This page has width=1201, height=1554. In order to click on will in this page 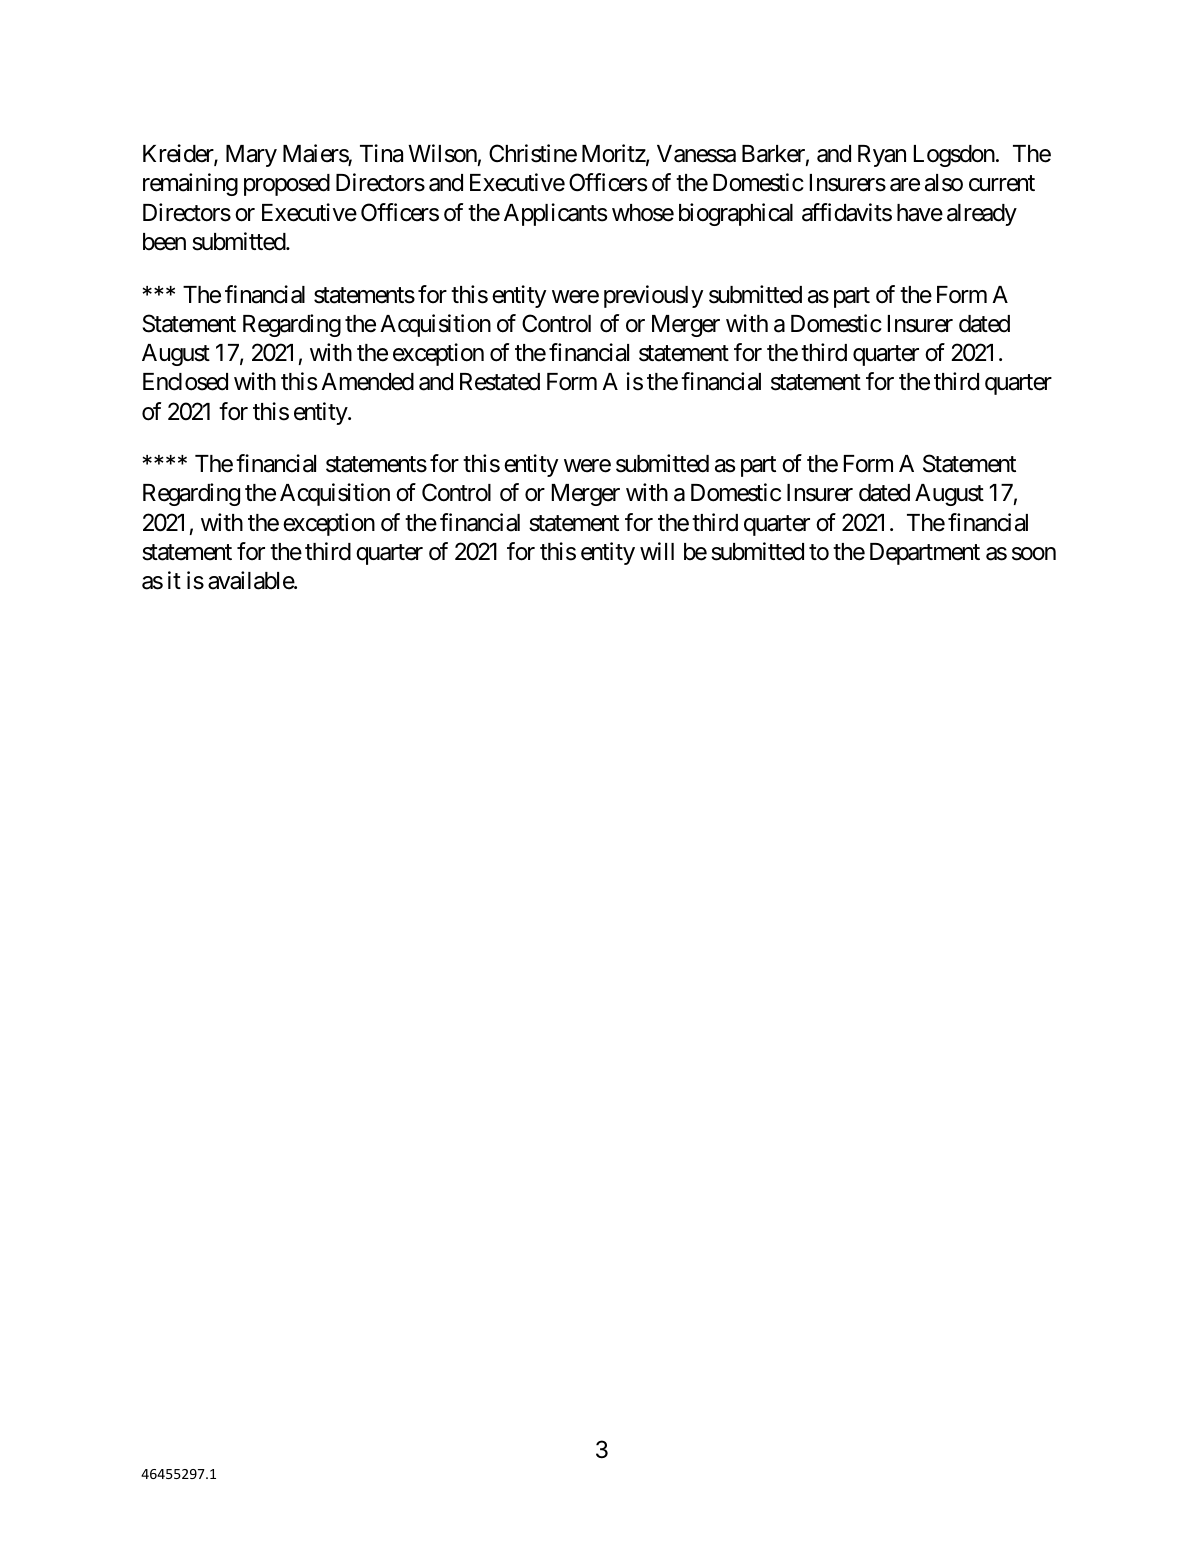, I will do `click(657, 551)`.
